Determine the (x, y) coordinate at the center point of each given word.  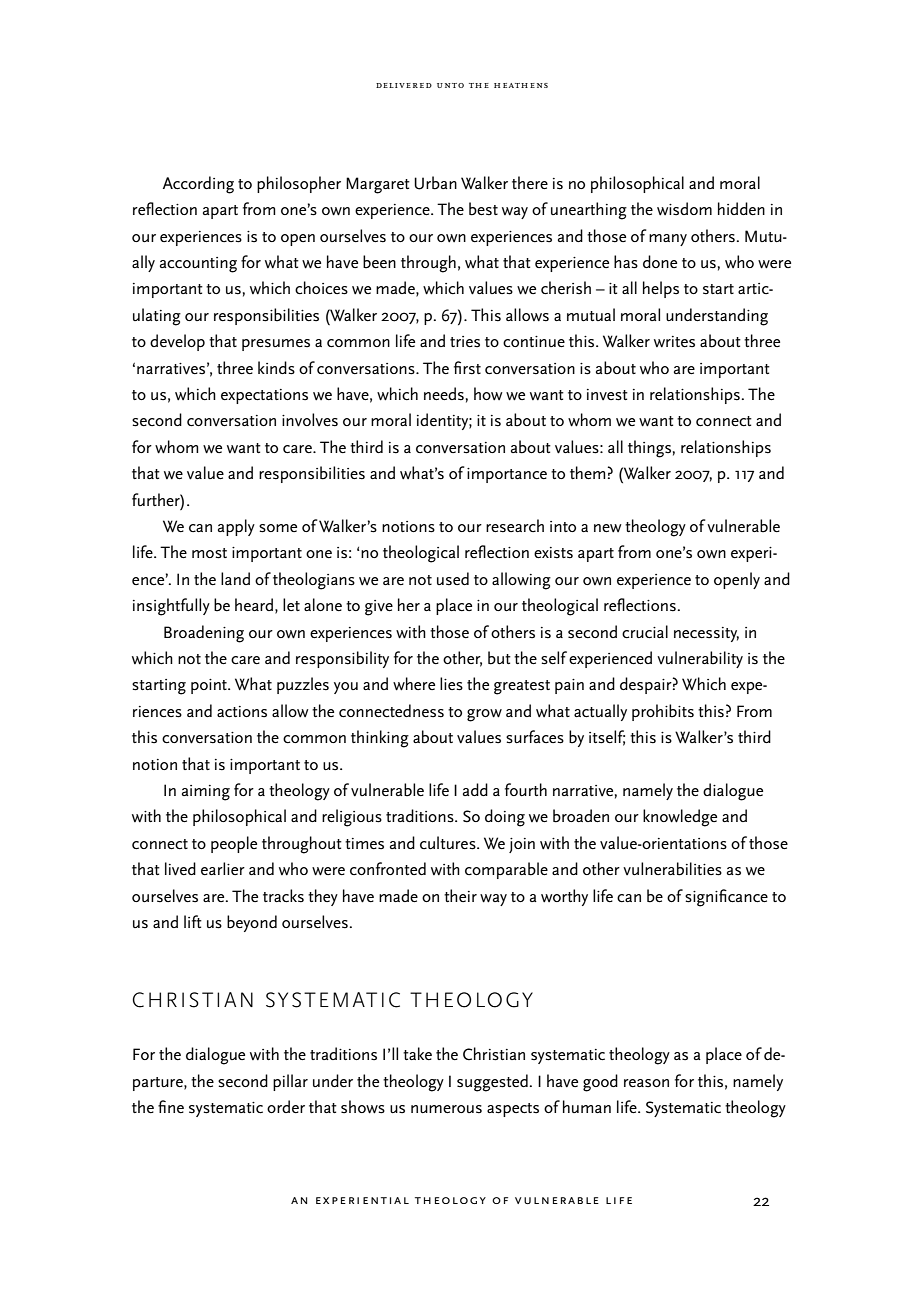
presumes (276, 345)
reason (646, 1083)
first (467, 368)
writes (674, 342)
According (198, 185)
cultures (449, 843)
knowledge (680, 818)
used (453, 579)
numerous (446, 1109)
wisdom (684, 209)
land (235, 578)
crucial (645, 632)
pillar (290, 1082)
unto (450, 85)
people (234, 844)
